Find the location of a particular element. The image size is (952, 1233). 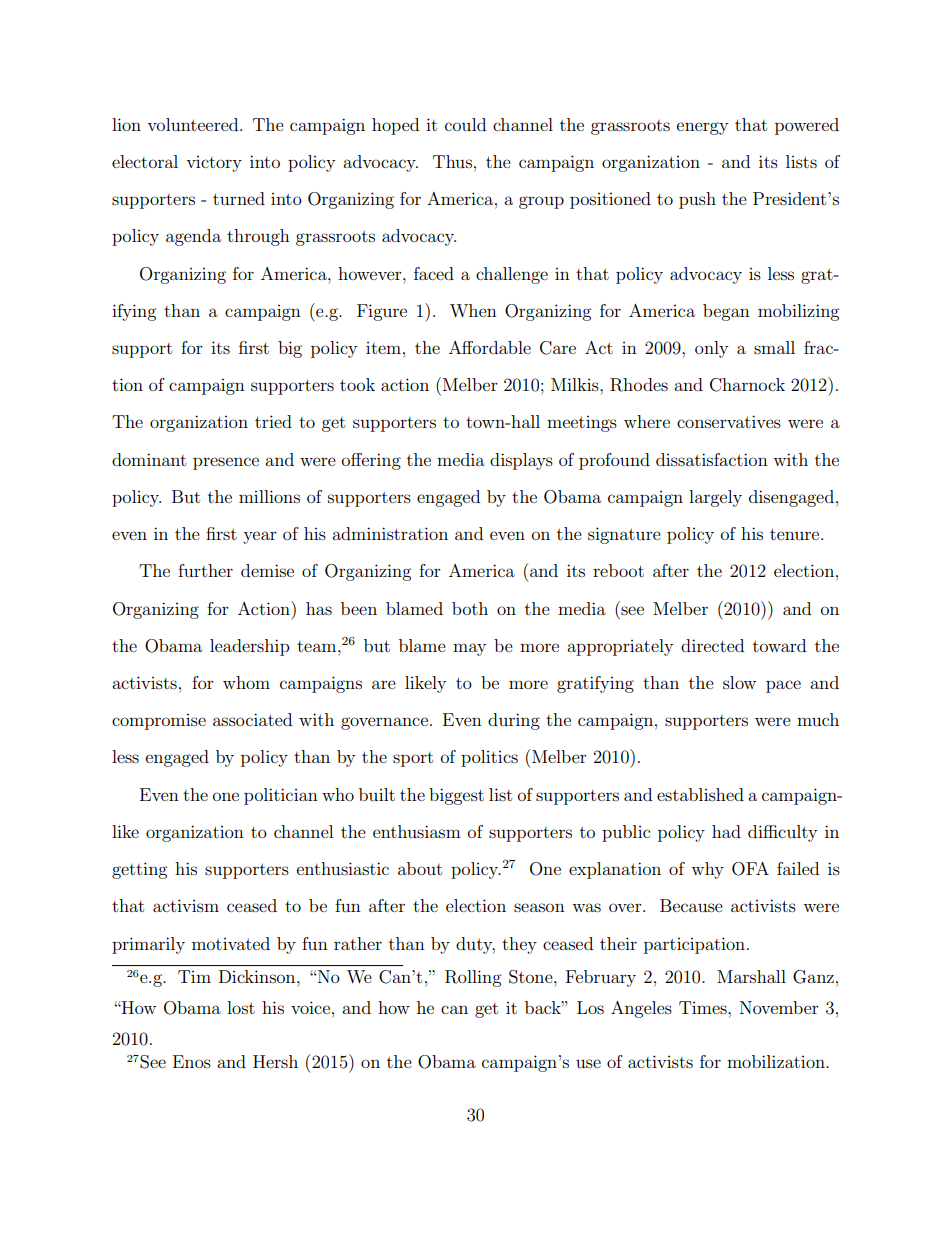

displays is located at coordinates (521, 461).
